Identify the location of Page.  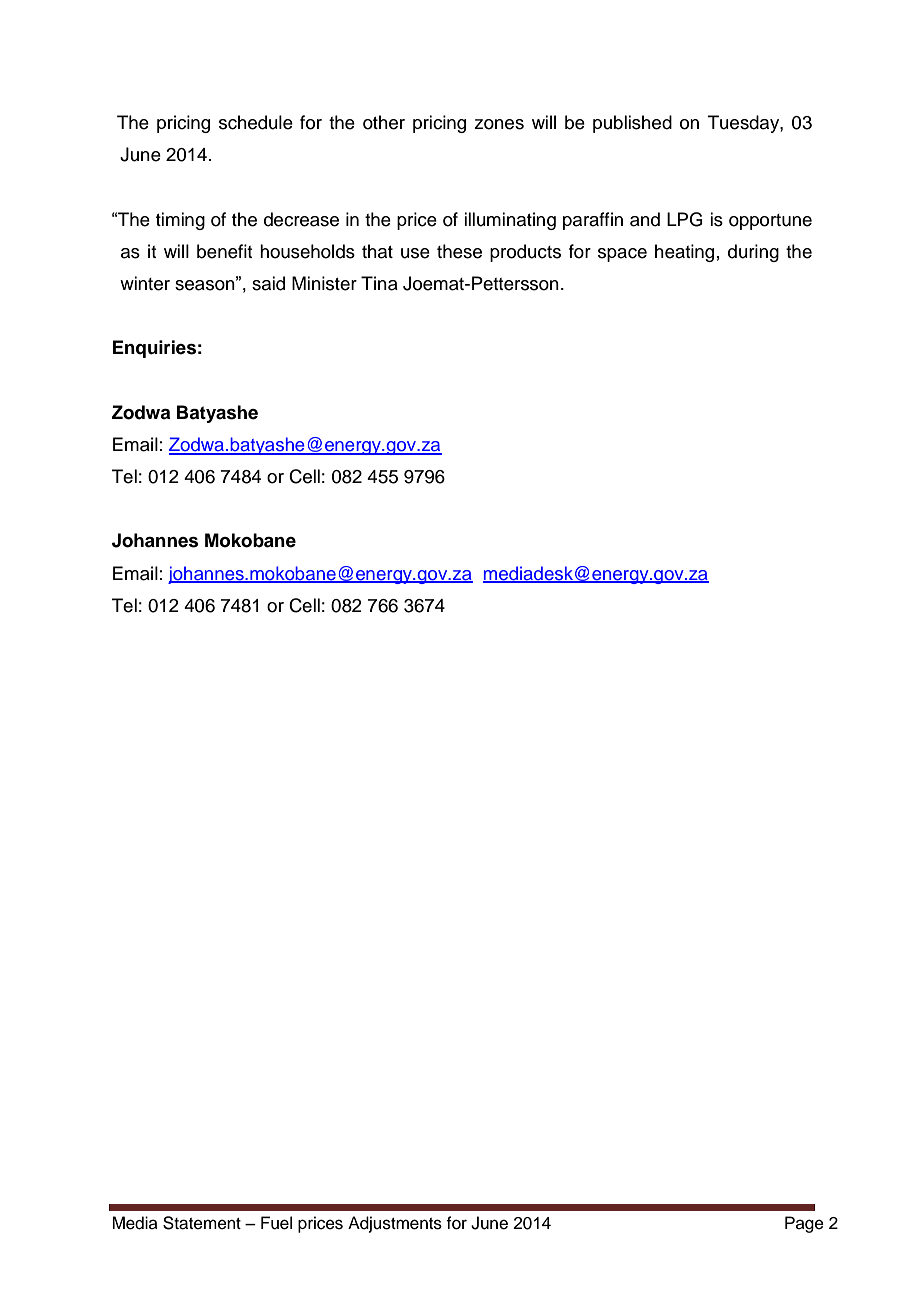
(804, 1224).
